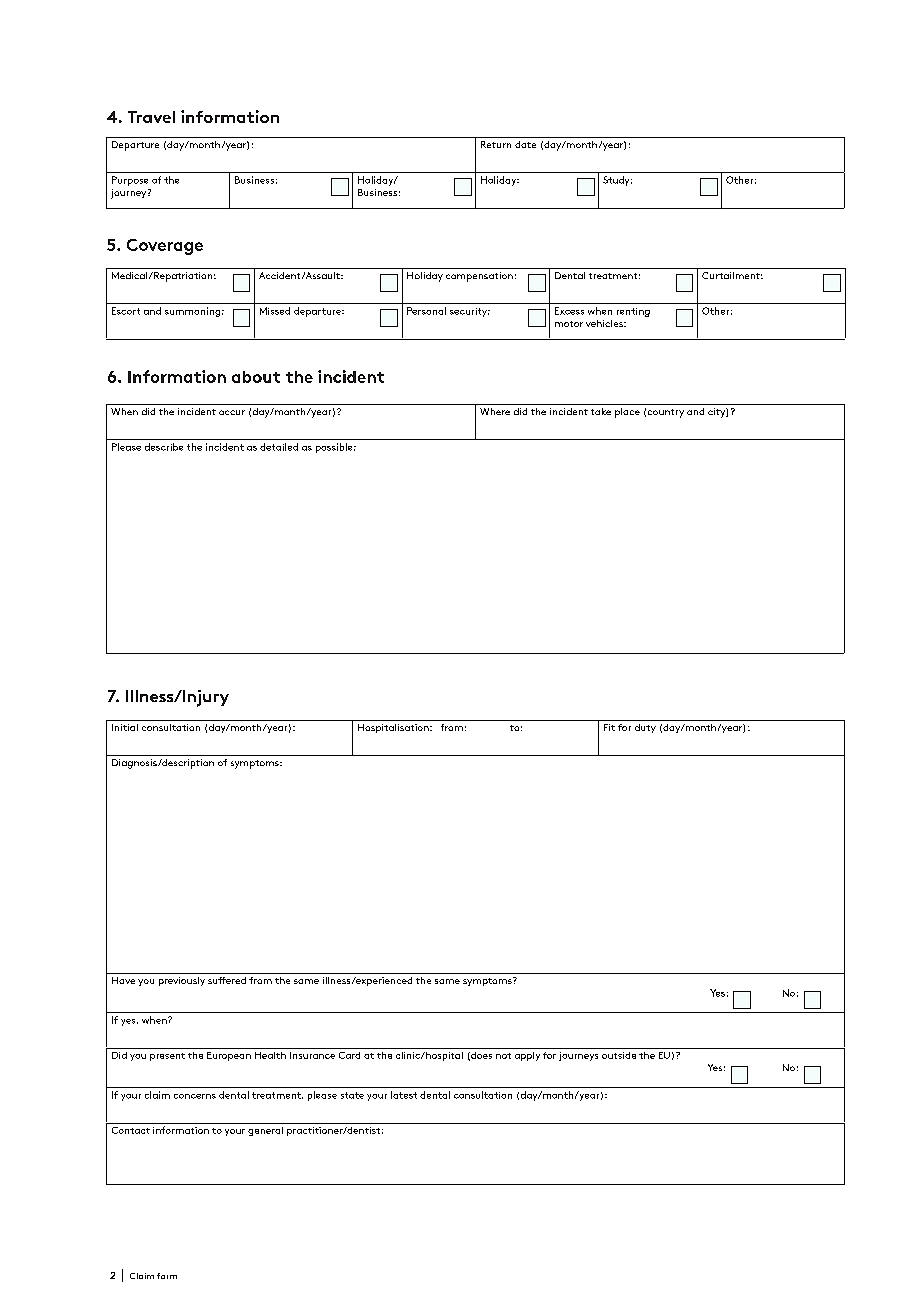  Describe the element at coordinates (496, 144) in the image. I see `Return` at that location.
